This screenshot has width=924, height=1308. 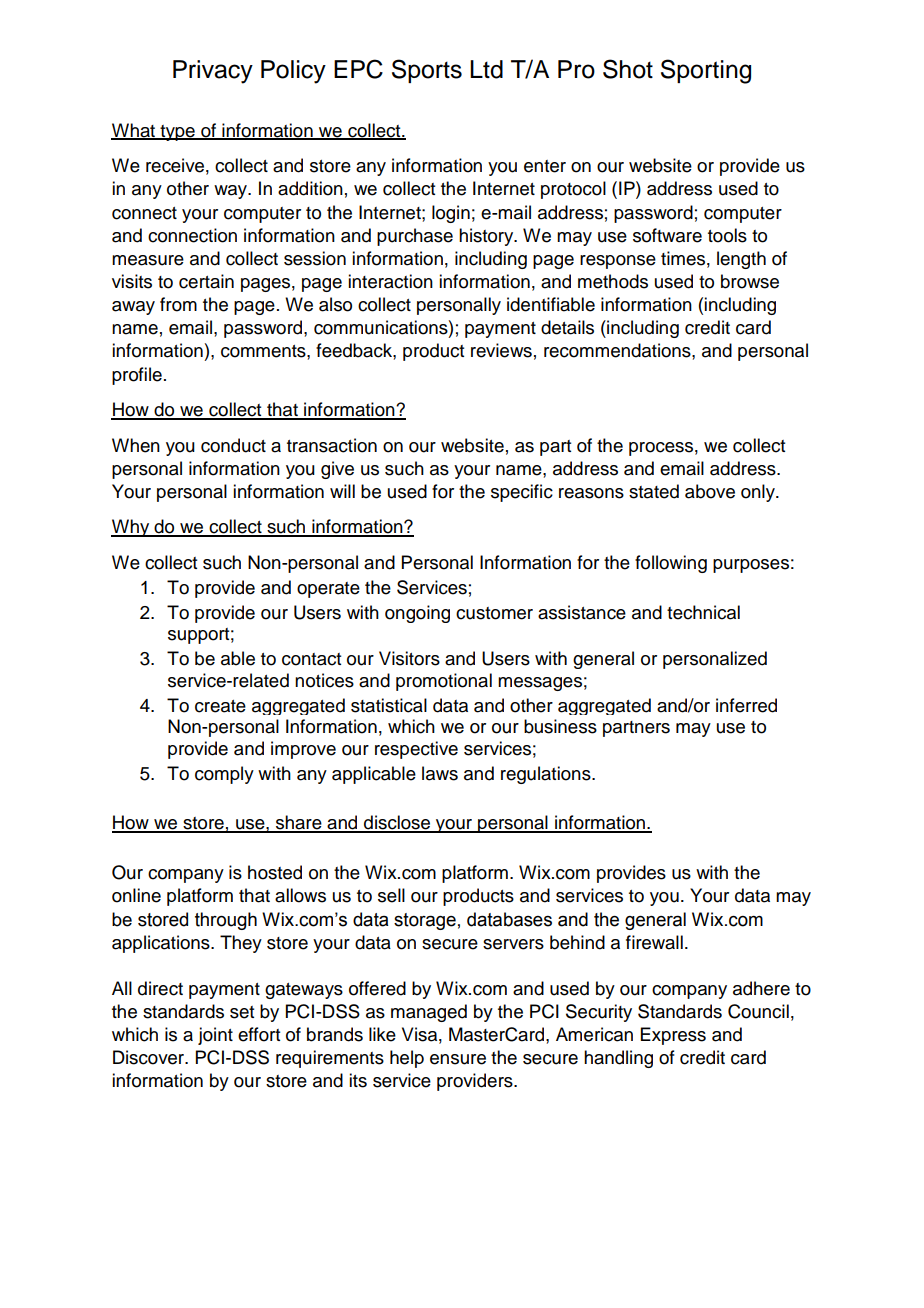 I want to click on joint, so click(x=215, y=1036).
